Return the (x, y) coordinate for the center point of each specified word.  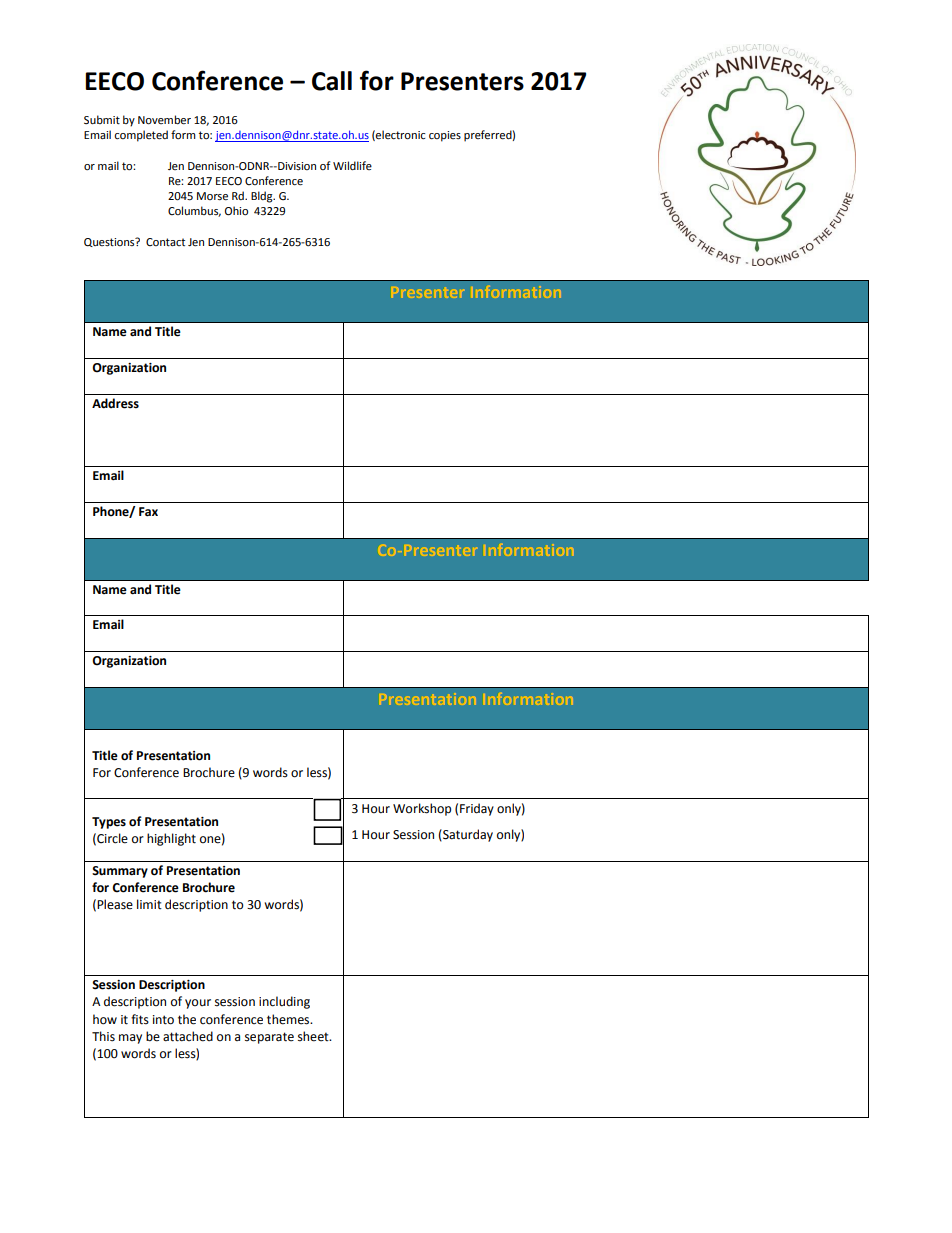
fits (140, 1019)
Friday (477, 809)
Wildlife (352, 165)
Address (115, 403)
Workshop (422, 809)
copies (445, 136)
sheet (314, 1036)
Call (332, 81)
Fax (148, 512)
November (164, 120)
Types (109, 823)
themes (289, 1019)
